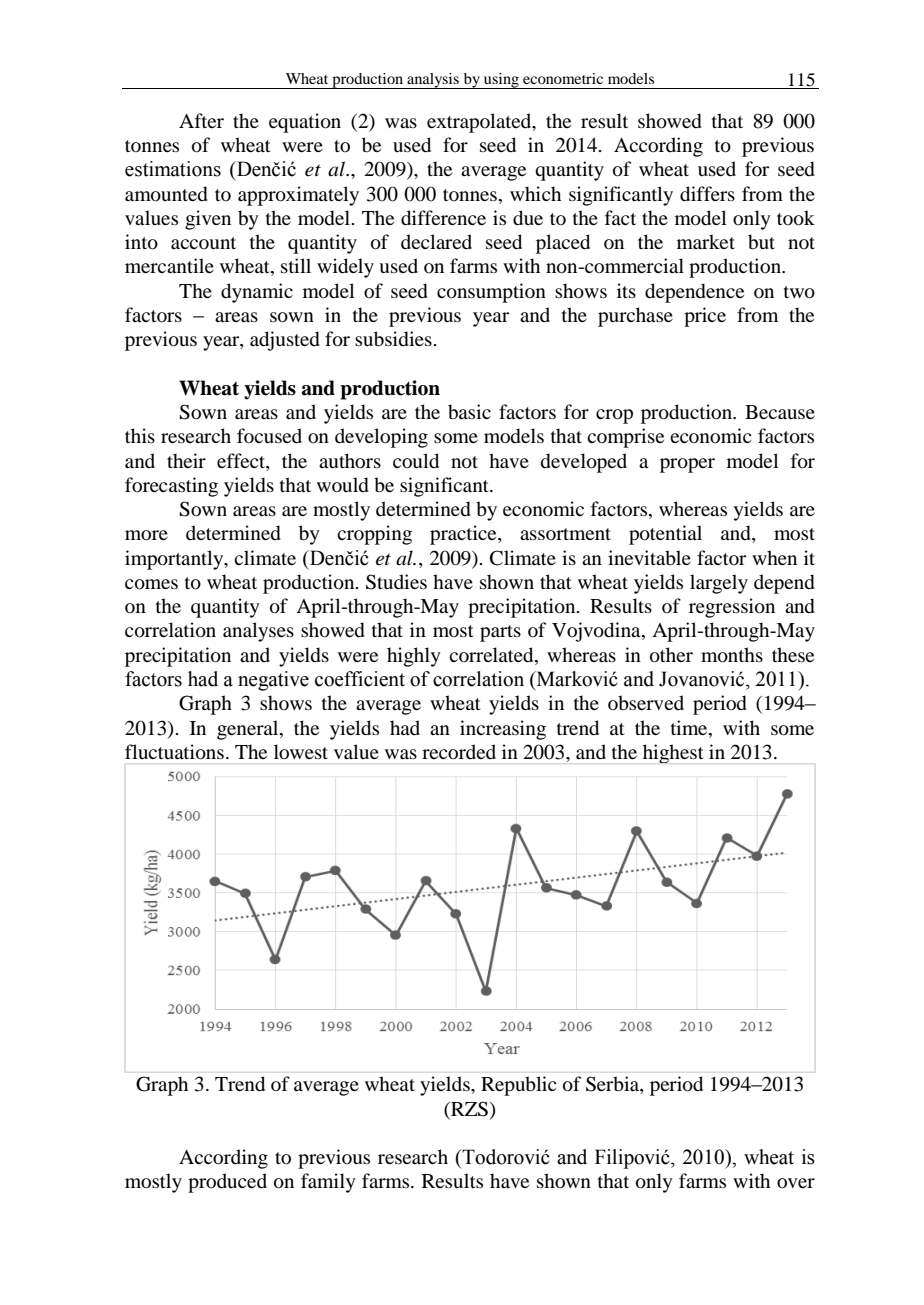 The width and height of the screenshot is (924, 1305). I want to click on differs, so click(707, 194).
